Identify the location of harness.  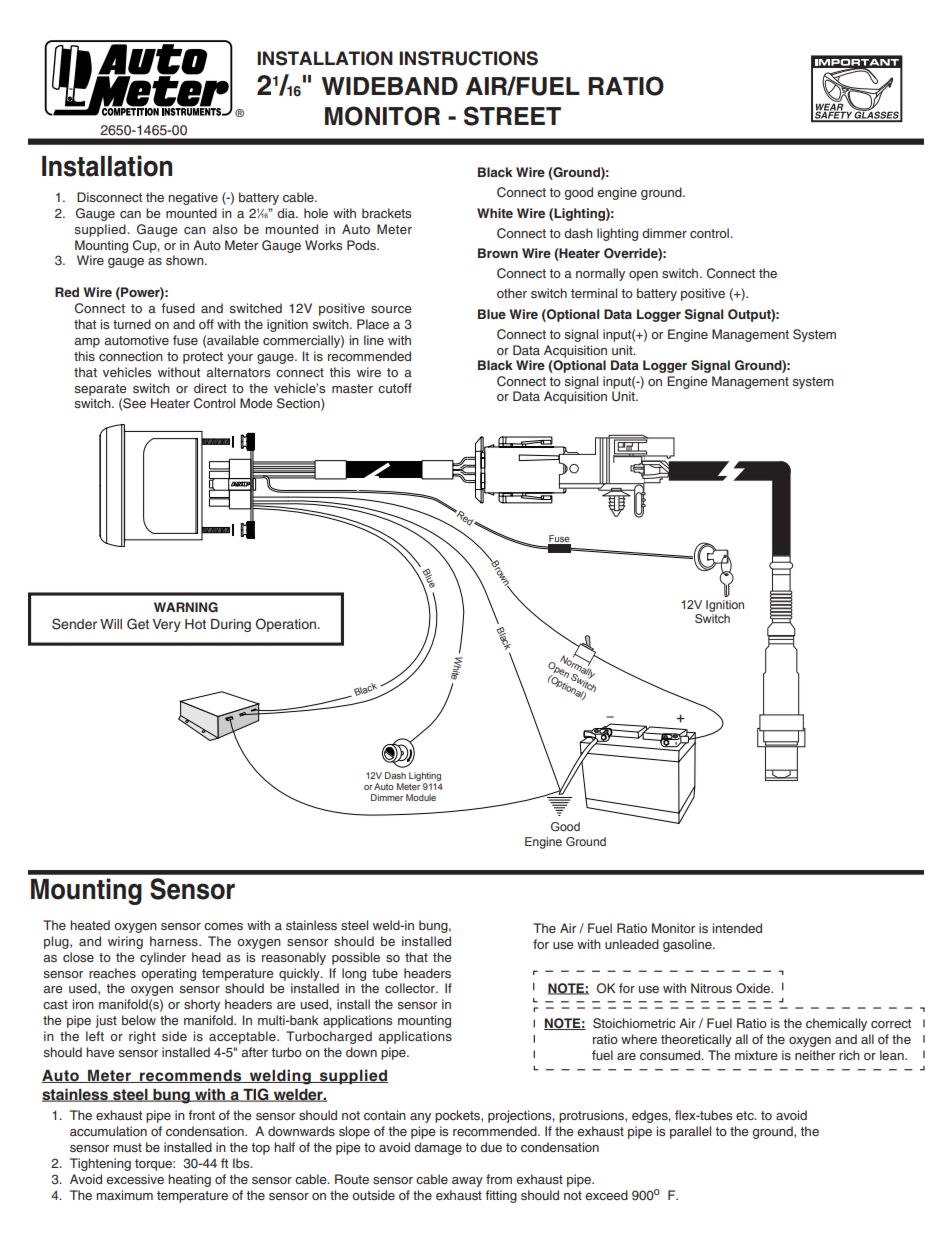
(175, 941).
